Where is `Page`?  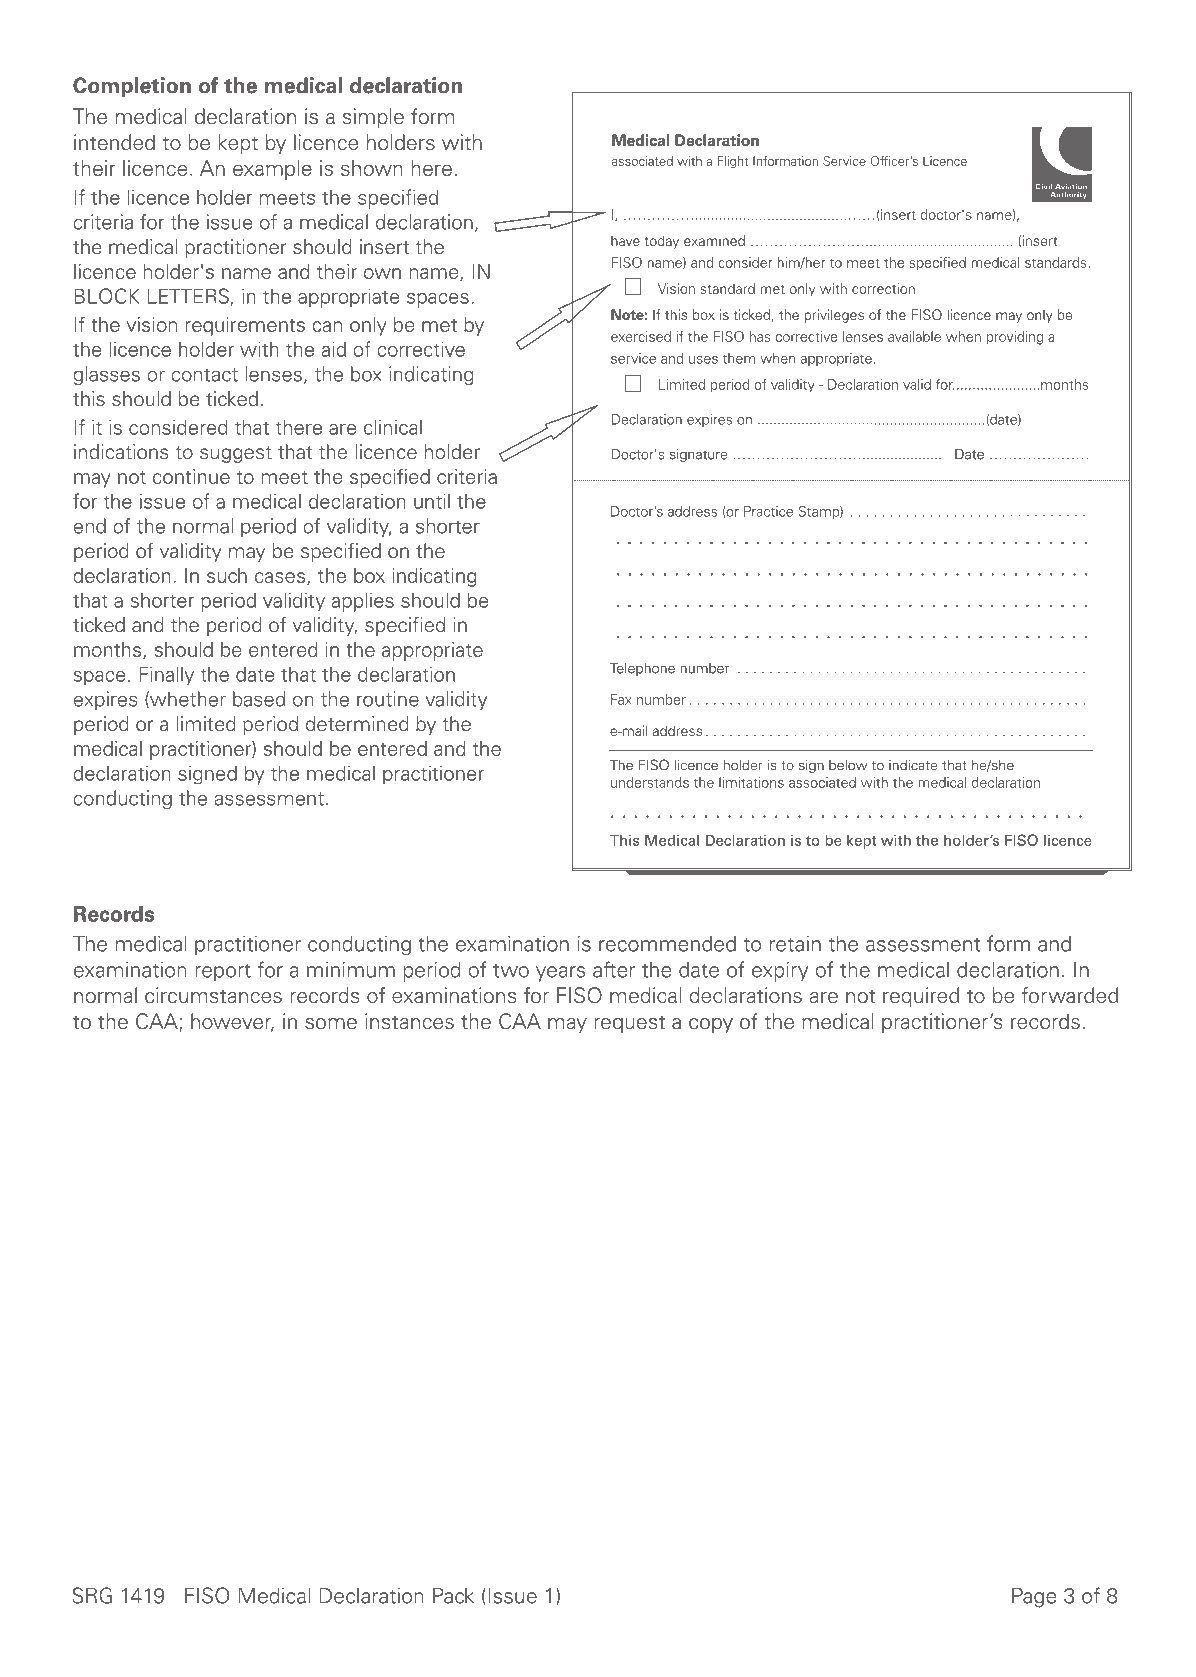
Page is located at coordinates (1034, 1597).
